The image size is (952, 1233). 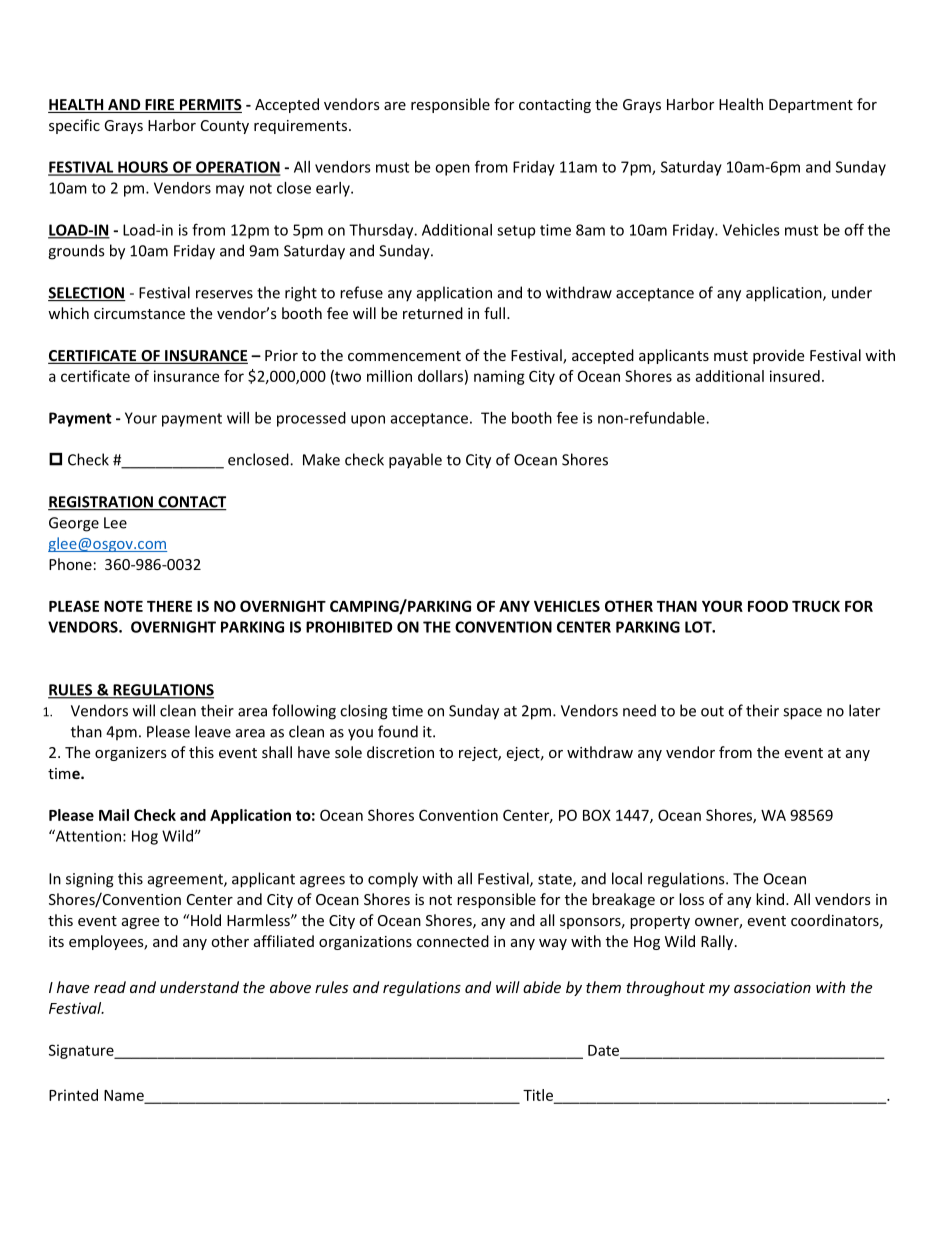 I want to click on abide, so click(x=542, y=987).
